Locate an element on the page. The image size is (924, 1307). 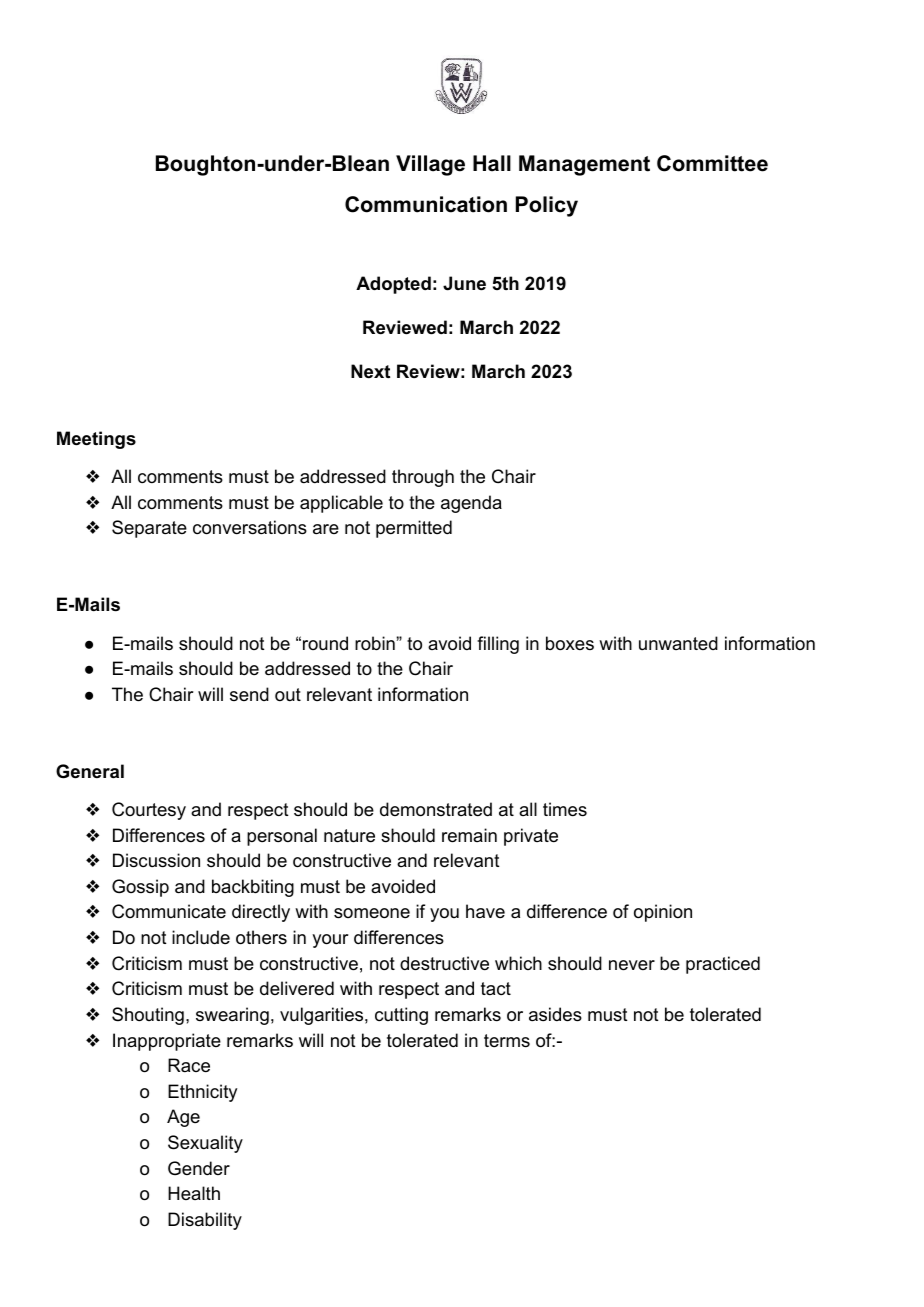
nature is located at coordinates (349, 836).
